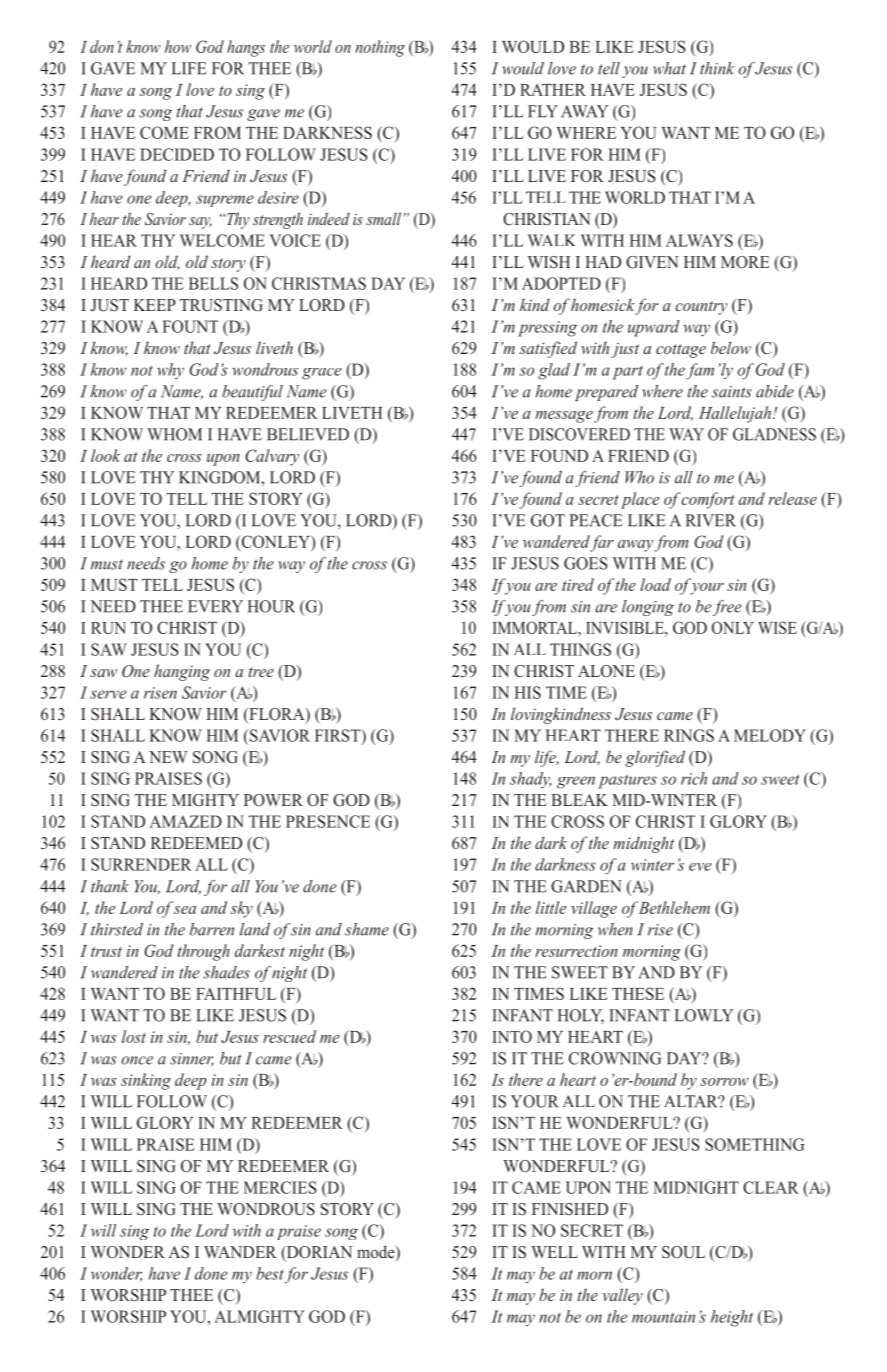 The height and width of the image is (1372, 887). I want to click on GOT, so click(548, 520).
